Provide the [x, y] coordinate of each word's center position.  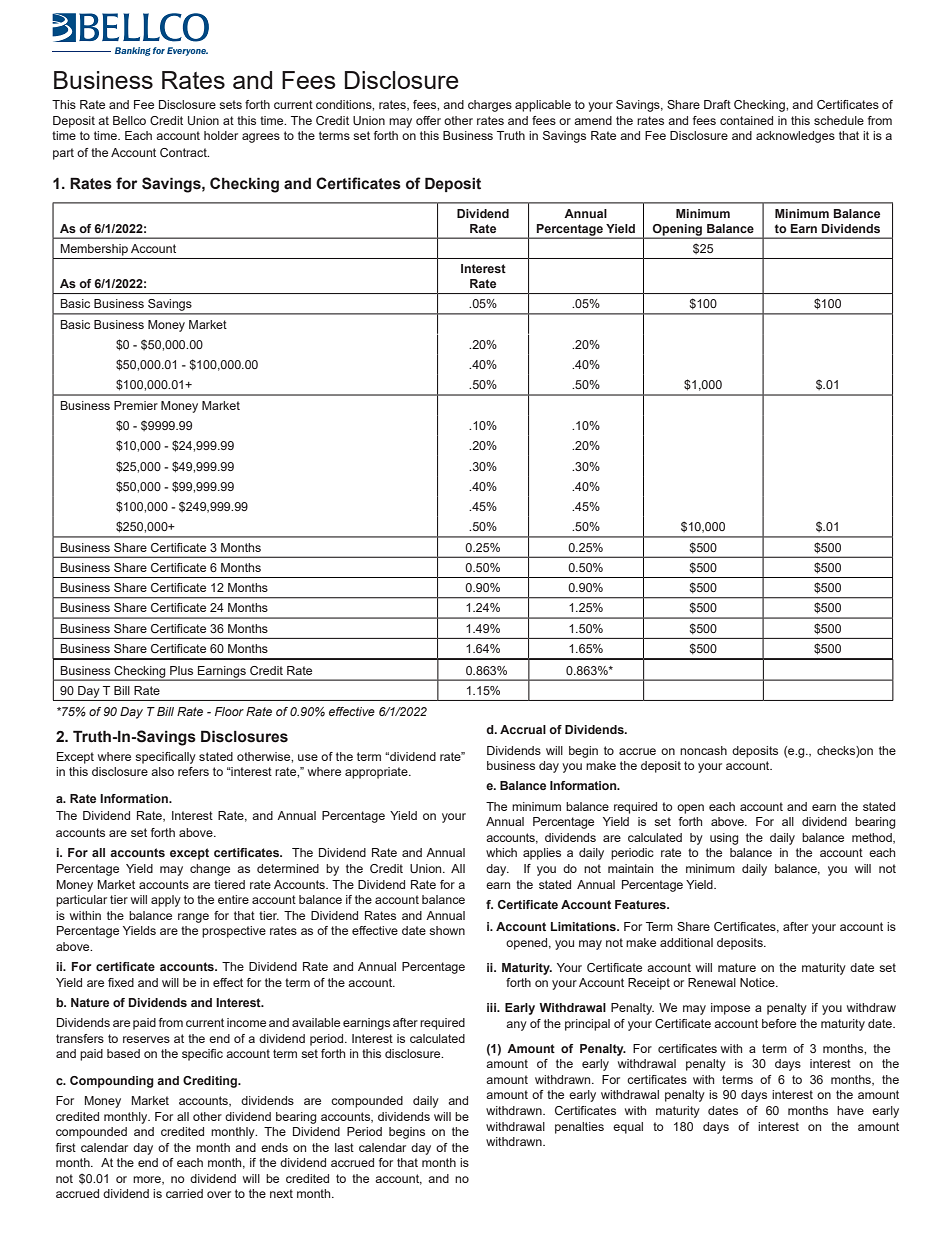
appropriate [377, 773]
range [193, 918]
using [724, 839]
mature [737, 967]
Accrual [523, 729]
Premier [136, 405]
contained [746, 120]
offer [428, 120]
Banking [133, 51]
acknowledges [795, 137]
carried [184, 1193]
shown [447, 930]
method [873, 838]
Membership [94, 250]
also [162, 771]
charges [490, 106]
